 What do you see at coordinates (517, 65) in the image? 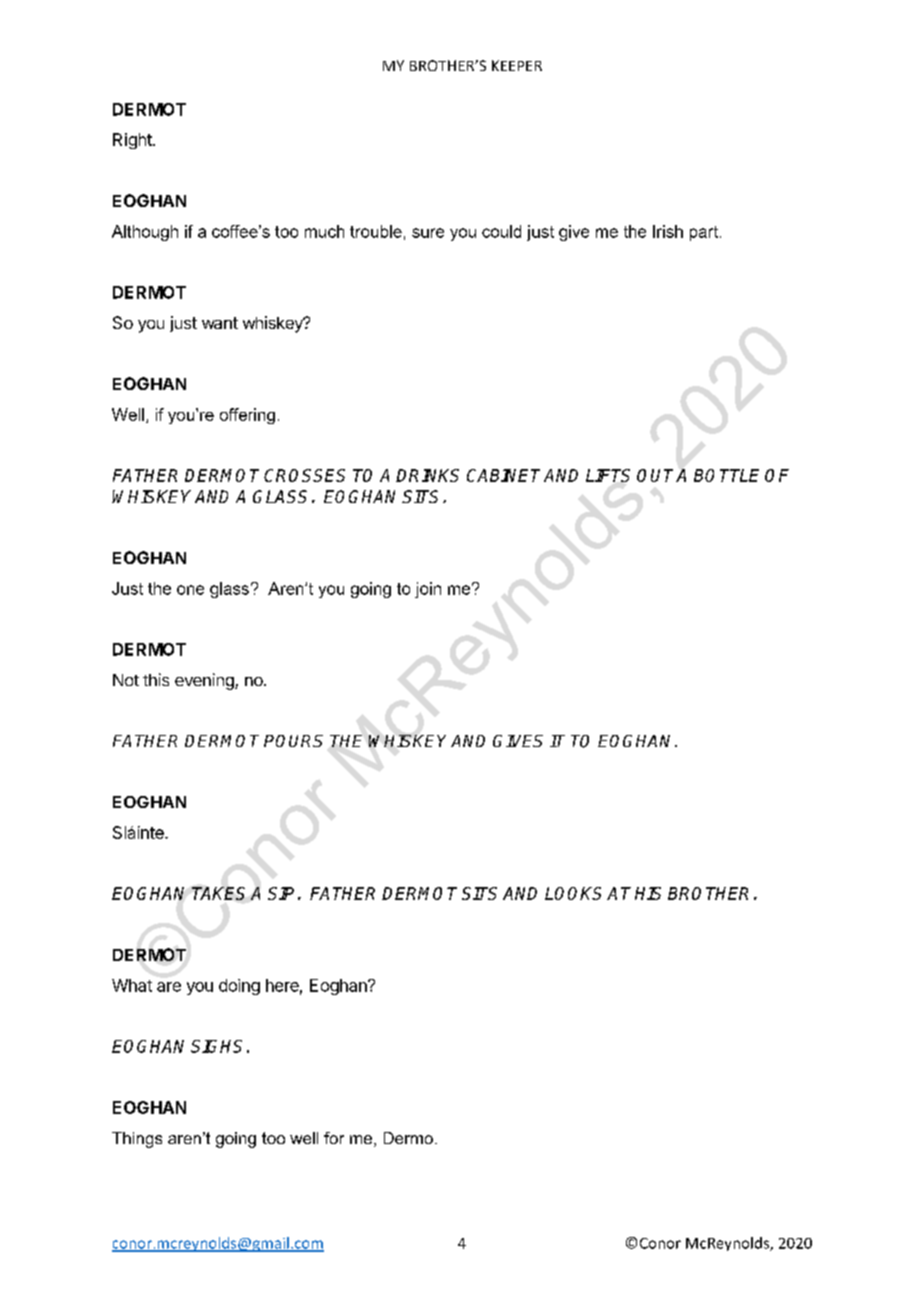
I see `KEEPER` at bounding box center [517, 65].
